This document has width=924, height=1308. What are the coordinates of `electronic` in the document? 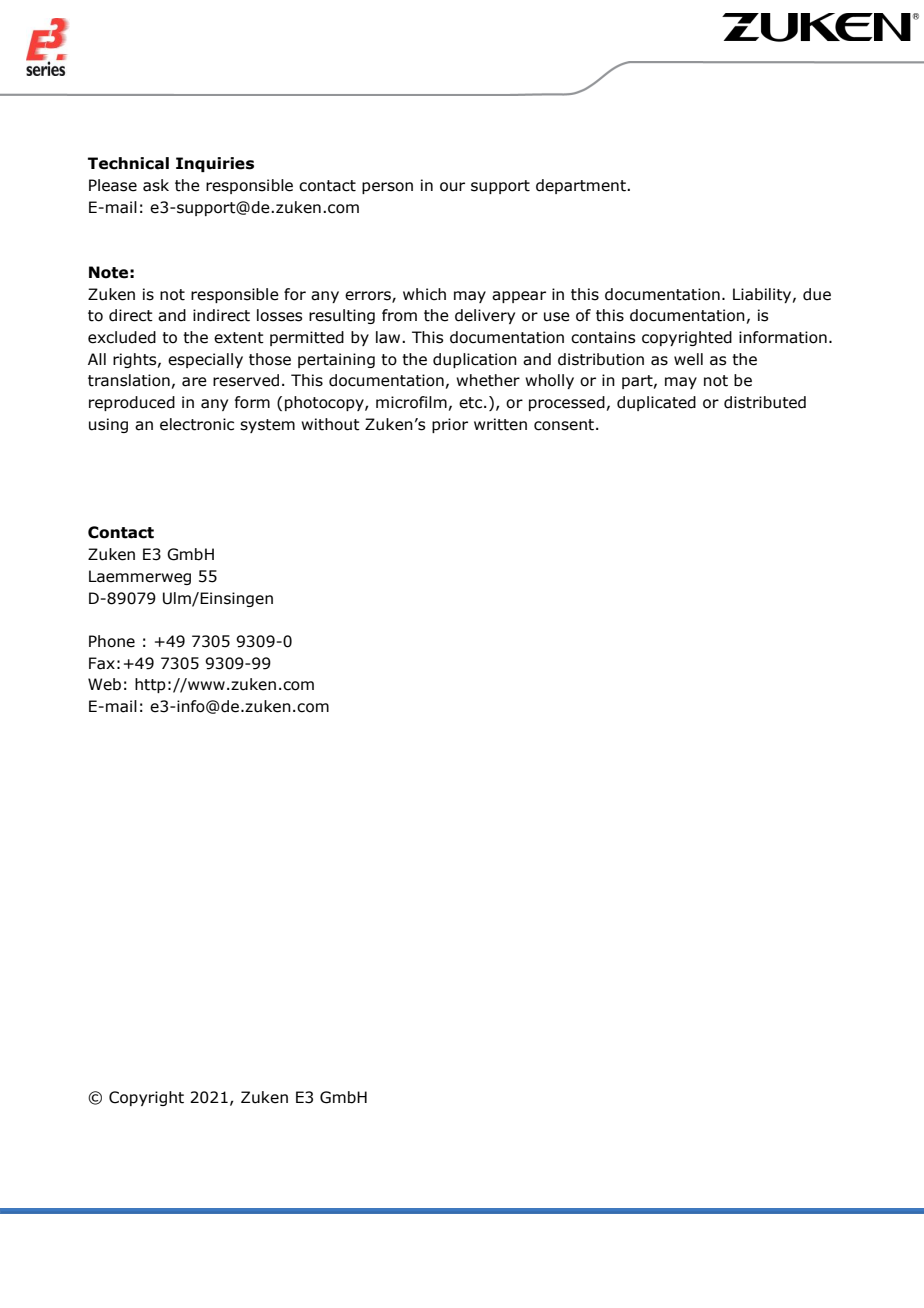 It's located at (197, 424).
